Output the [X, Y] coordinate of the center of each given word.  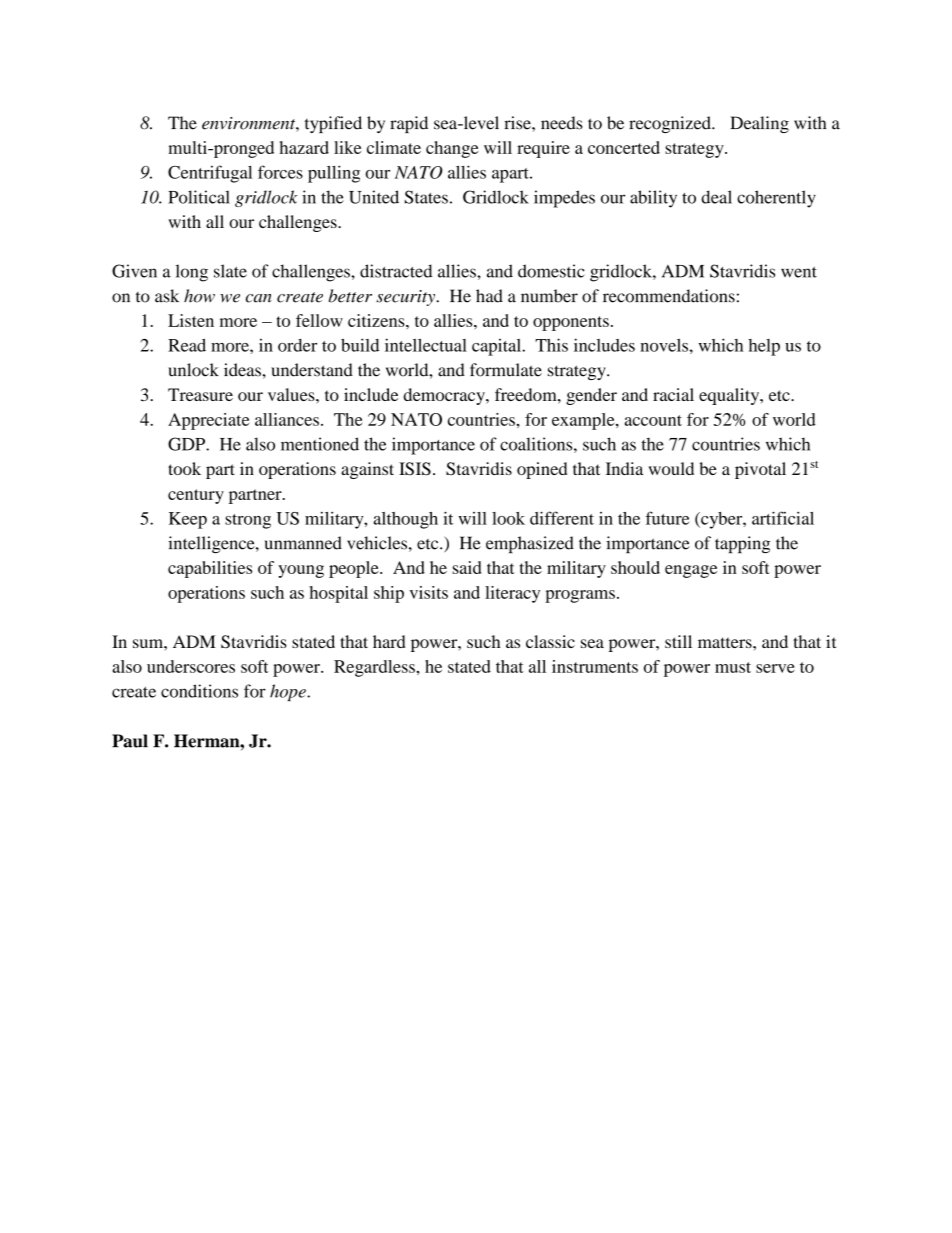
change [452, 149]
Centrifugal [210, 174]
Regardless [375, 668]
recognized [671, 124]
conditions [199, 691]
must [733, 667]
